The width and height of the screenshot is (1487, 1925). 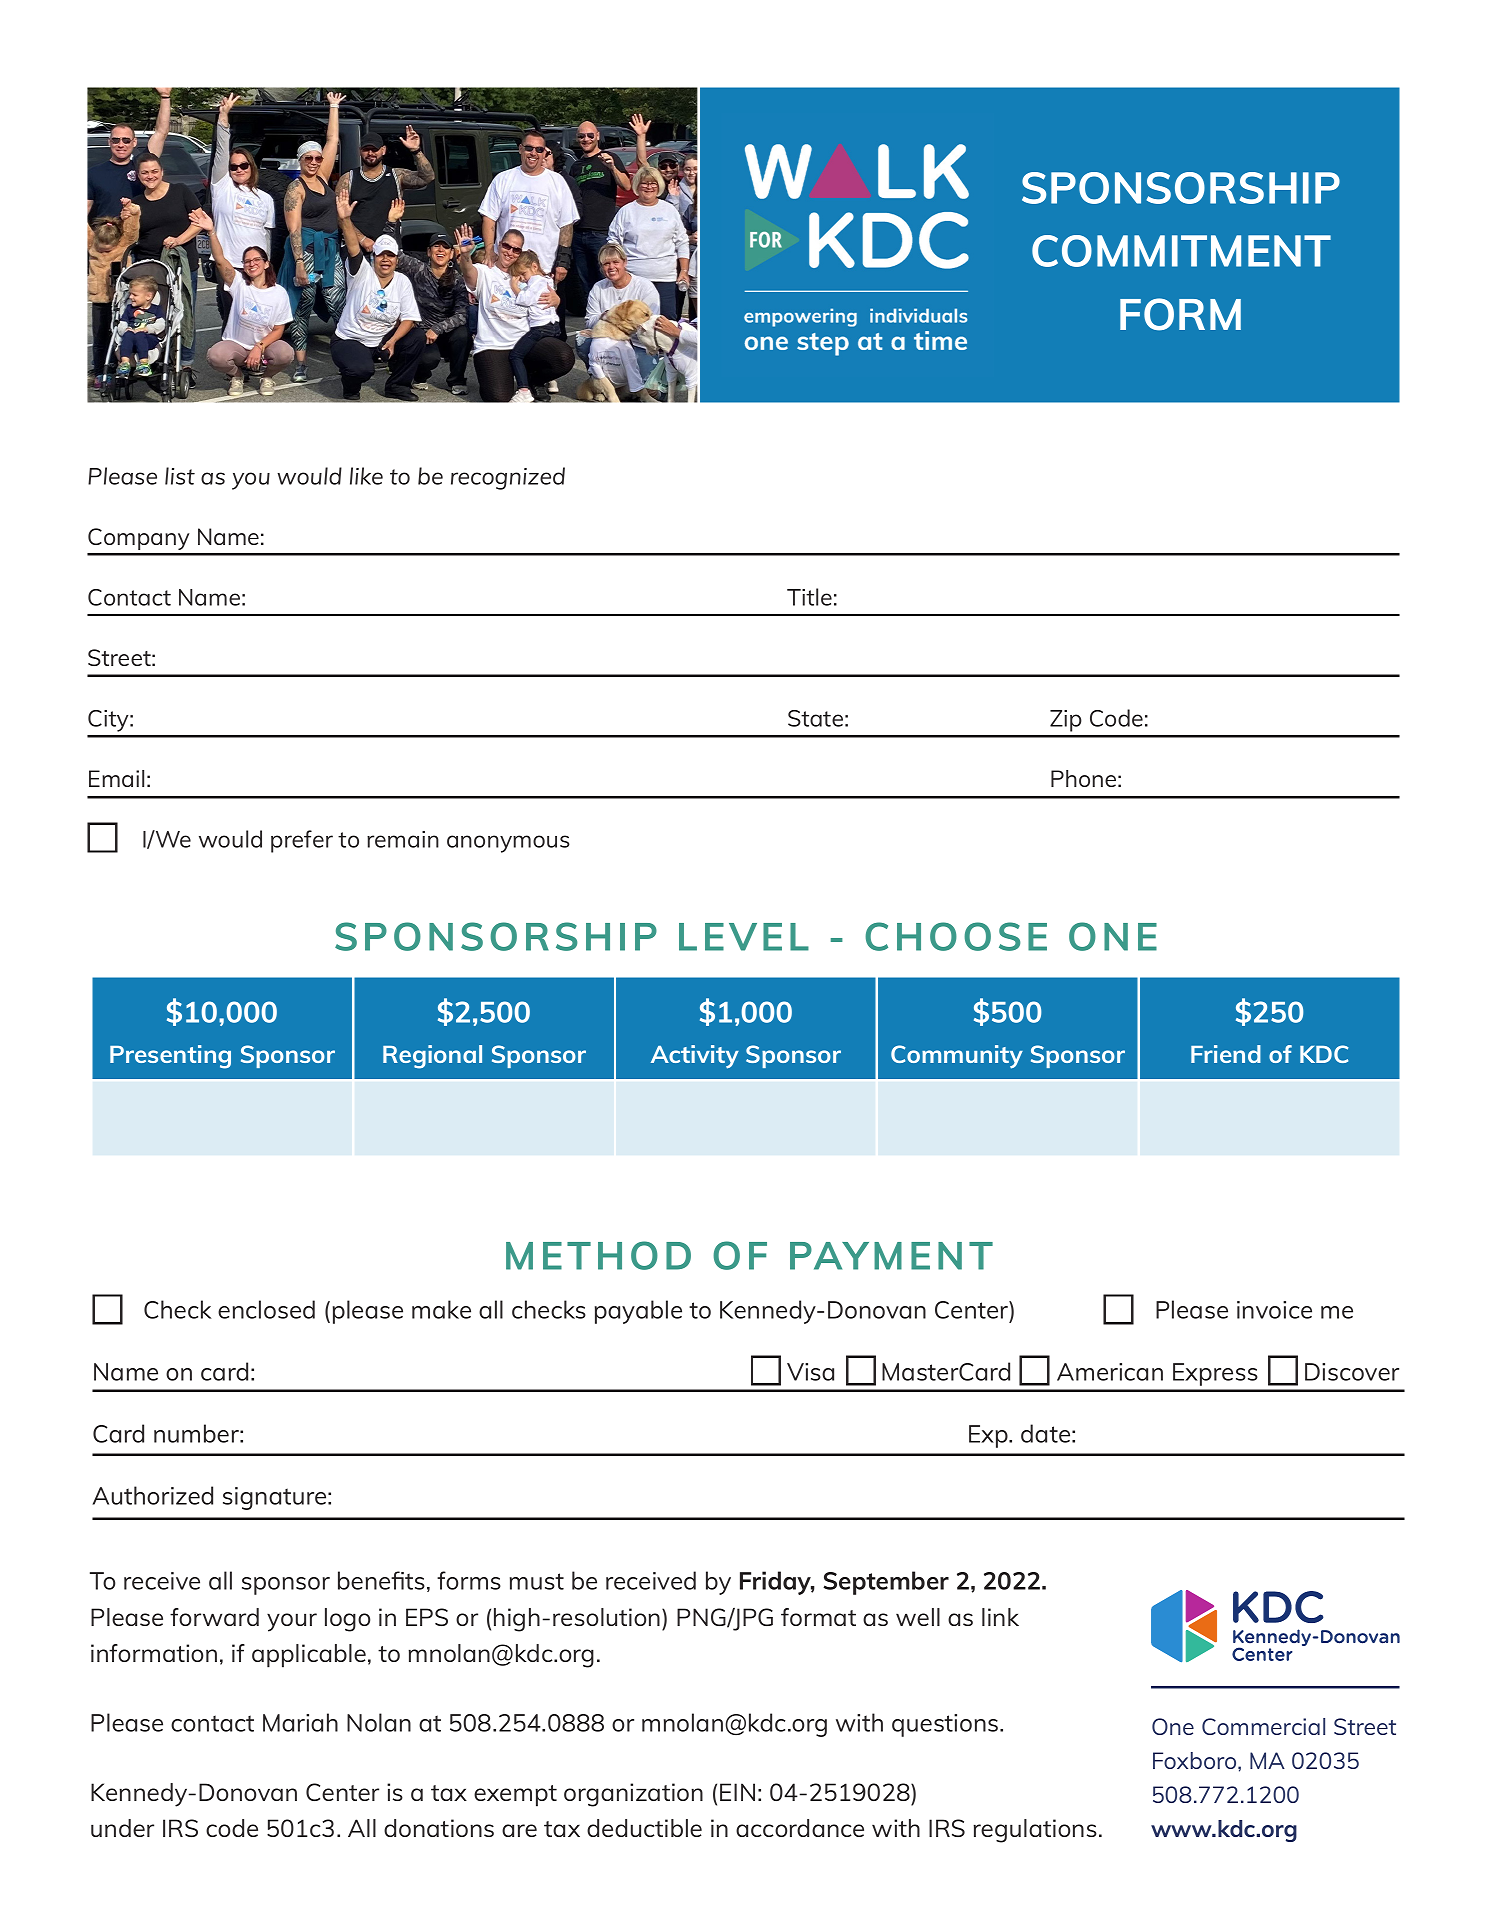 I want to click on Mariah, so click(x=300, y=1722).
